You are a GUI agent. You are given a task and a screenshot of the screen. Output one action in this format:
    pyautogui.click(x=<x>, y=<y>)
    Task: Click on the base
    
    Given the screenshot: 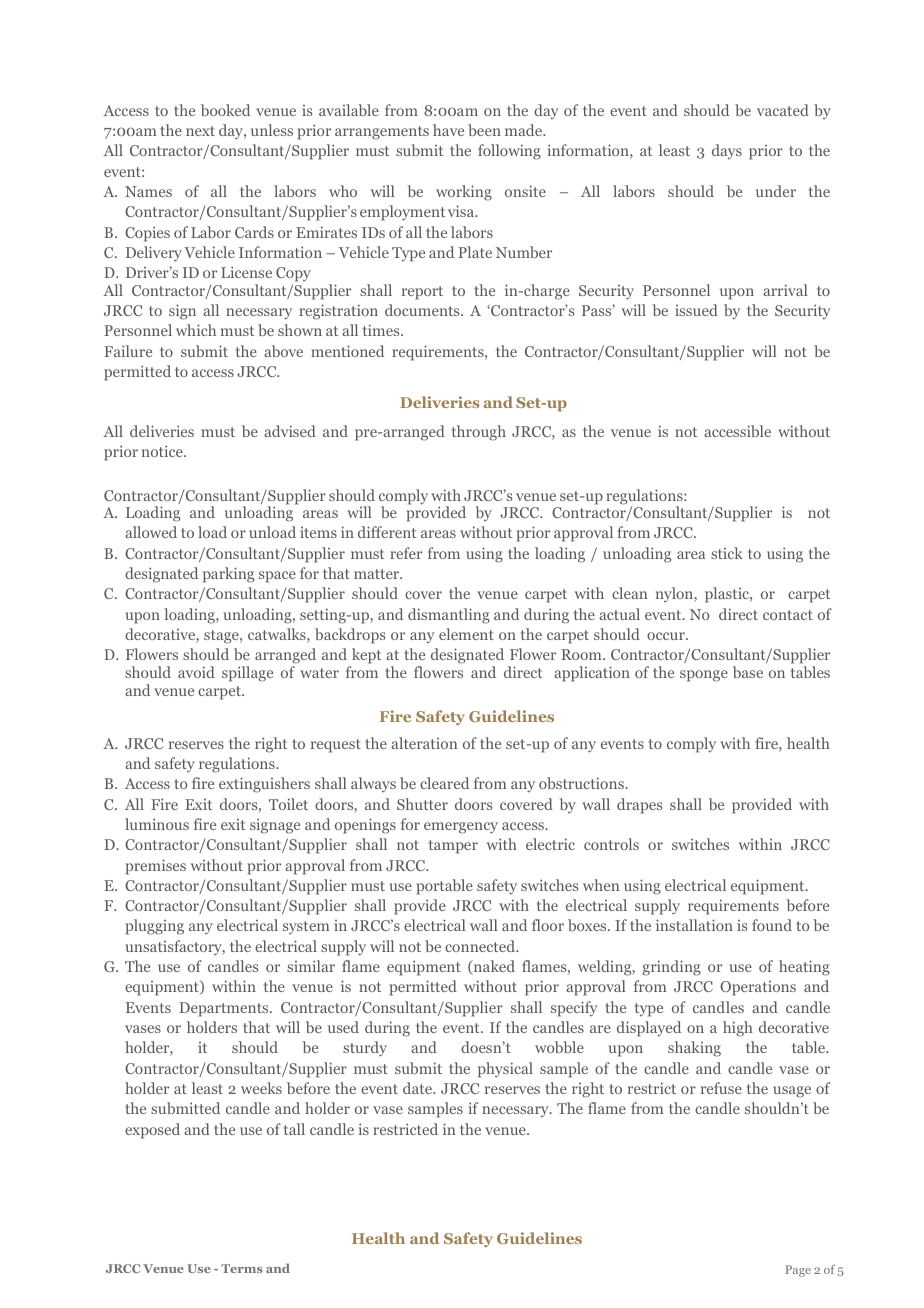 What is the action you would take?
    pyautogui.click(x=748, y=672)
